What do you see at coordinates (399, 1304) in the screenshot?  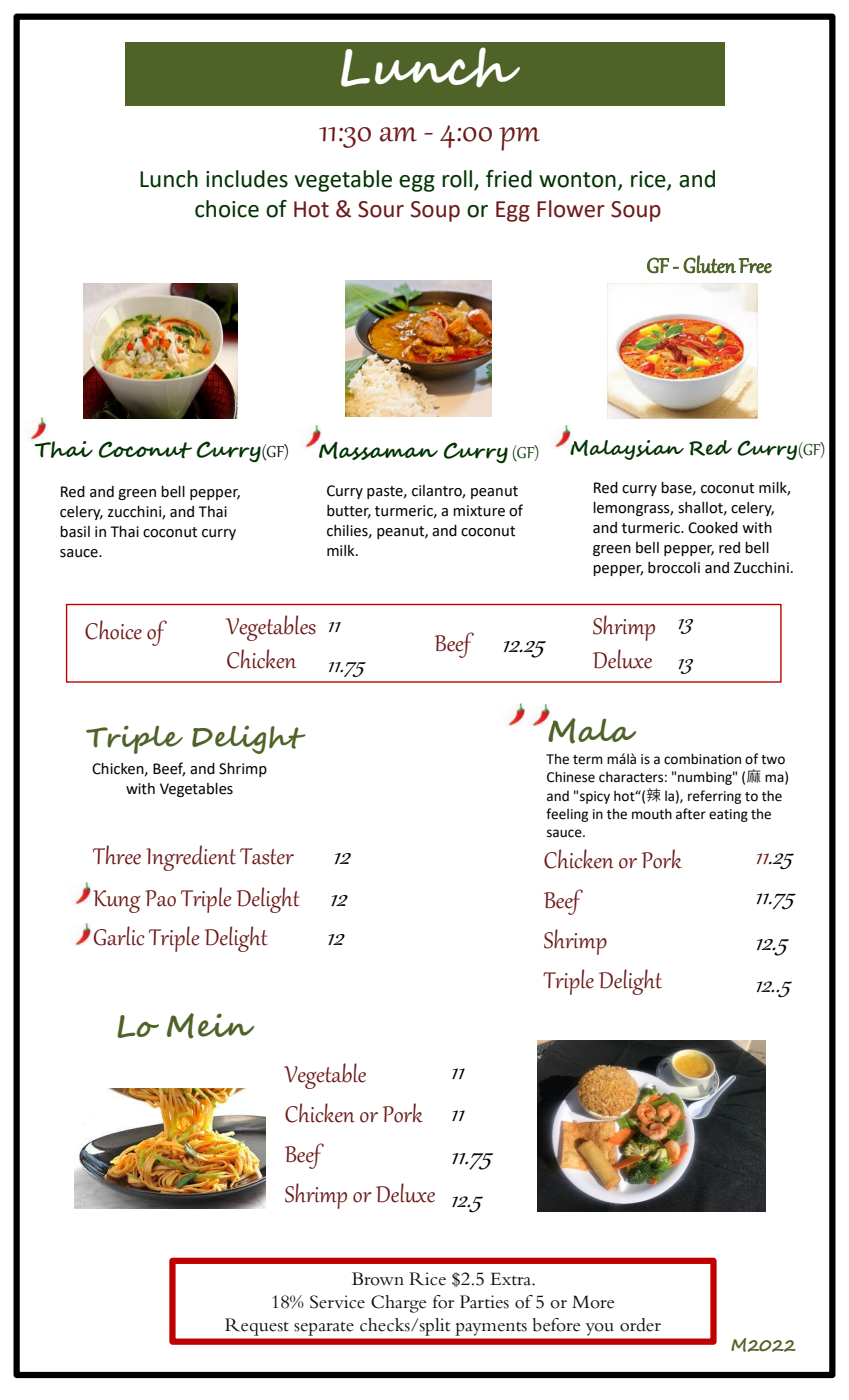 I see `Charge` at bounding box center [399, 1304].
